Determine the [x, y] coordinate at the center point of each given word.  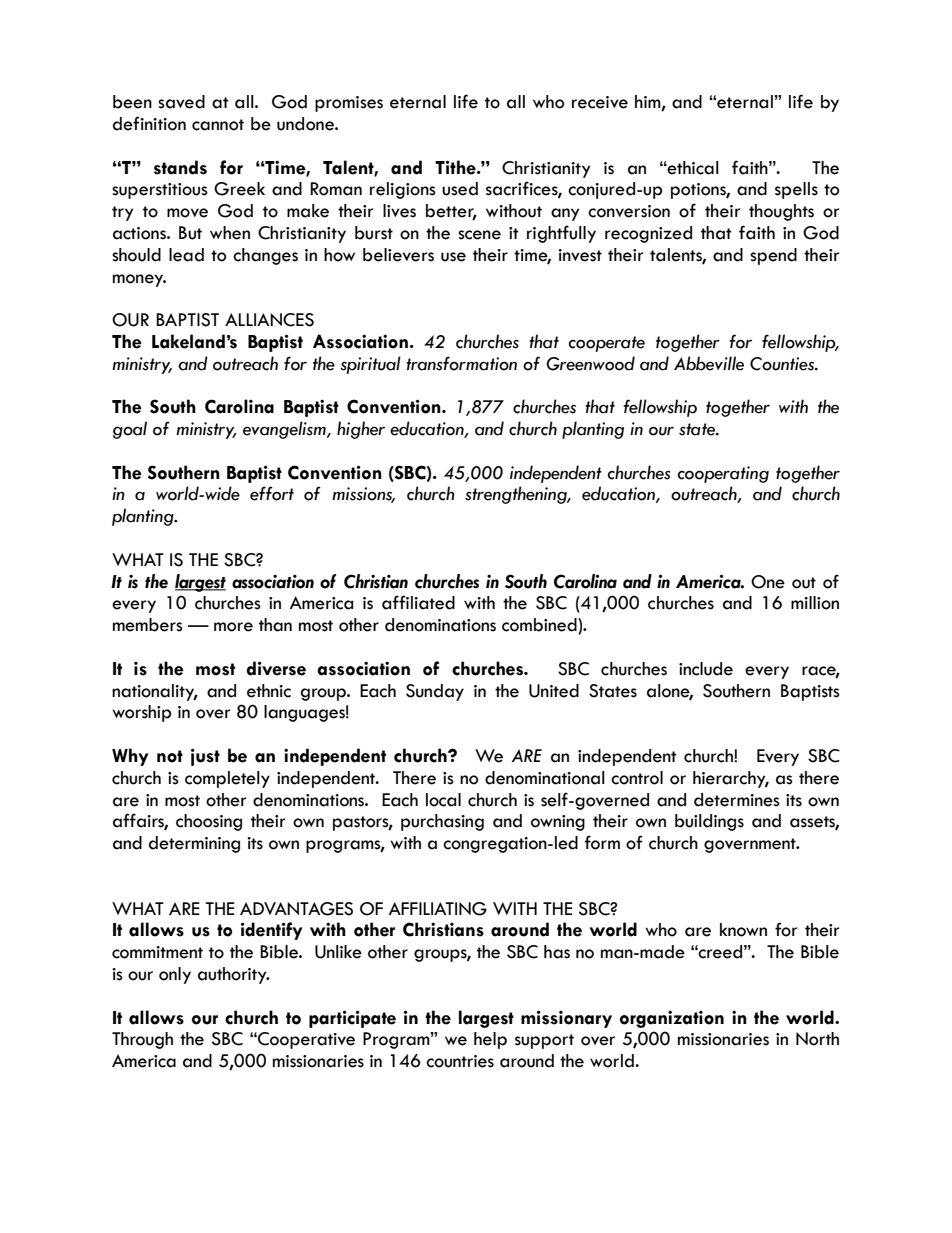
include [706, 669]
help [490, 1040]
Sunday [435, 692]
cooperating [723, 474]
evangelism [285, 430]
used [460, 189]
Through [142, 1040]
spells [796, 190]
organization [672, 1019]
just [205, 757]
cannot [218, 125]
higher [361, 430]
